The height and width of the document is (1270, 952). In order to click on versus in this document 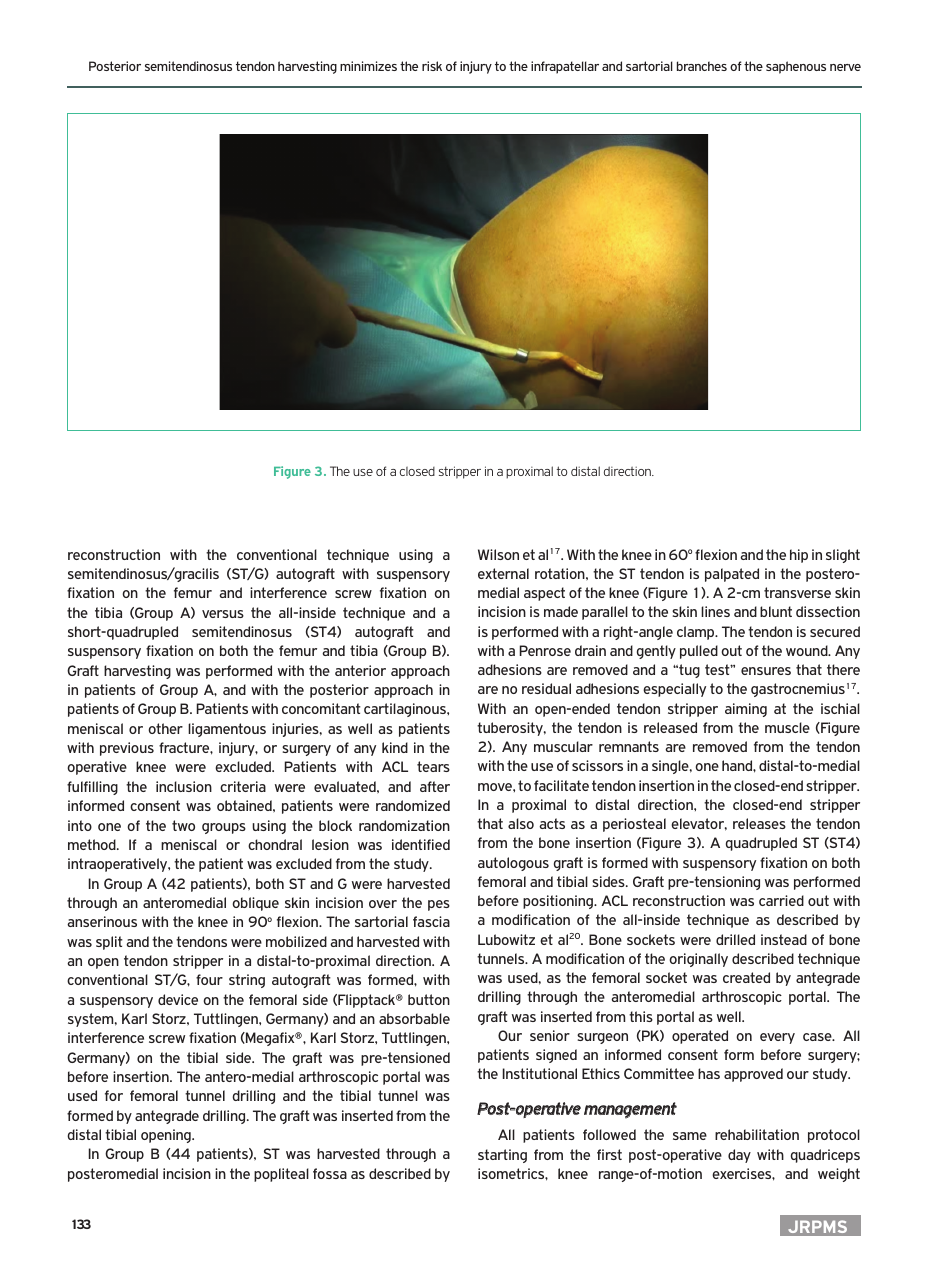, I will do `click(223, 614)`.
